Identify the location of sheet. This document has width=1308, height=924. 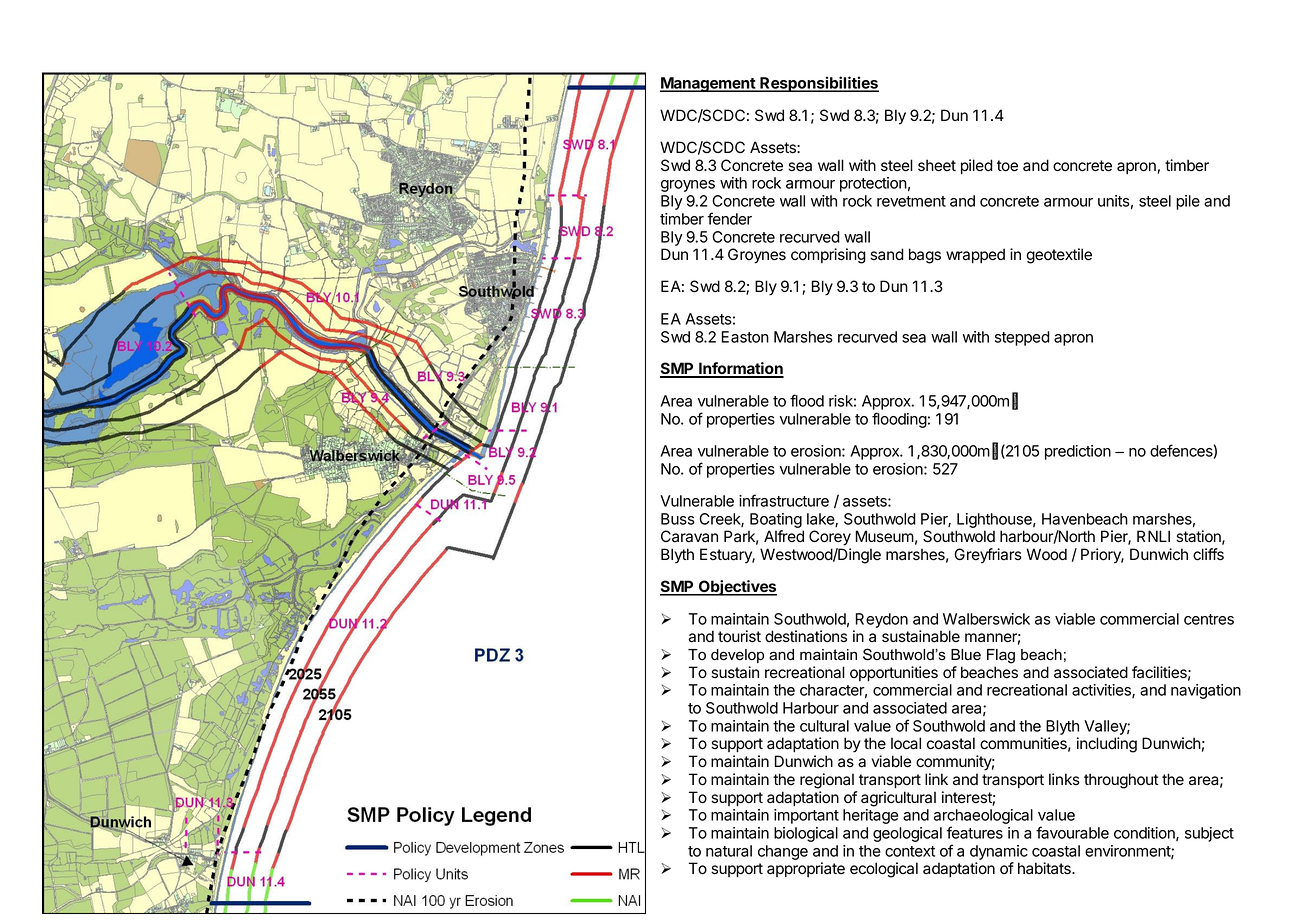
(937, 165).
